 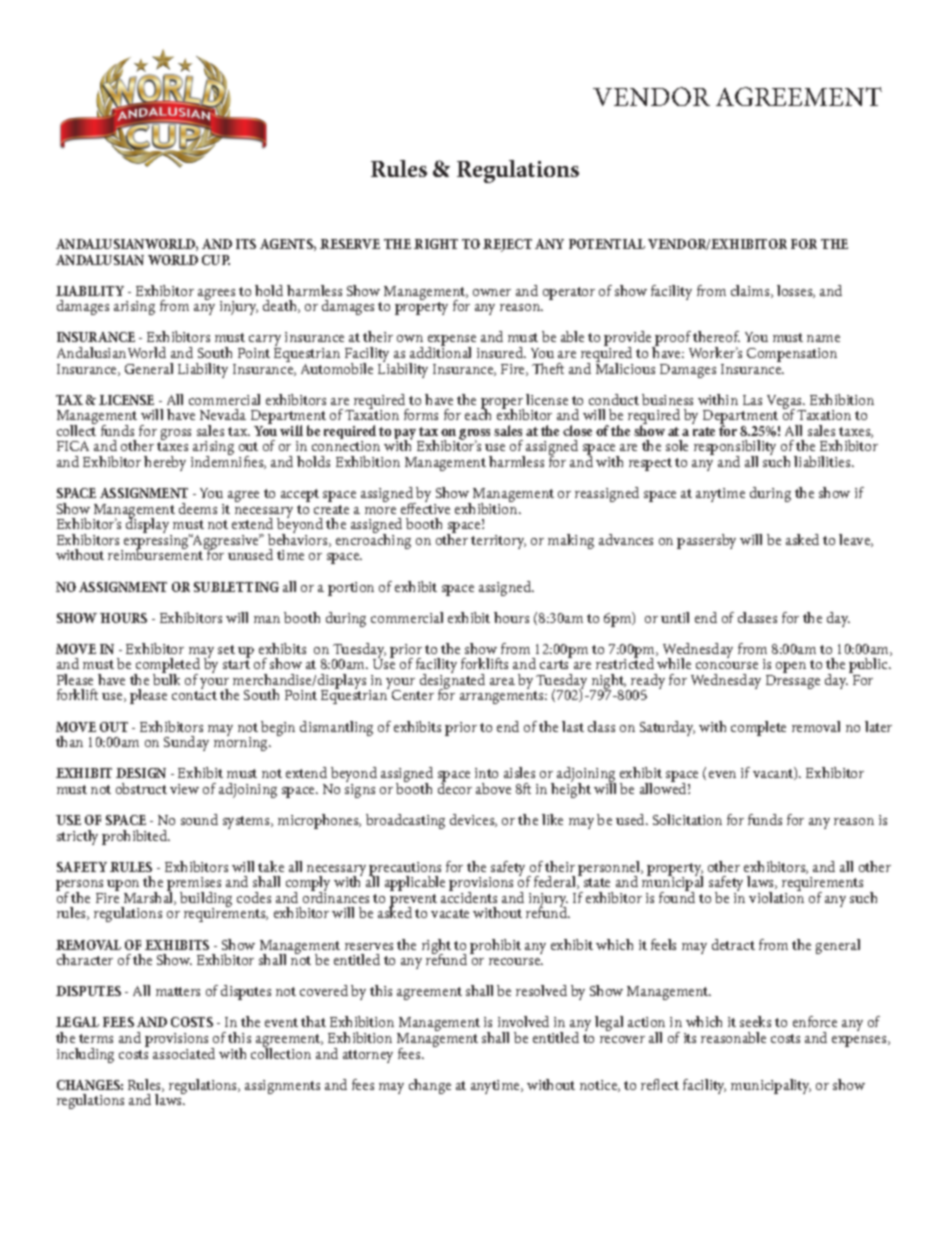 What do you see at coordinates (796, 291) in the image?
I see `losses` at bounding box center [796, 291].
